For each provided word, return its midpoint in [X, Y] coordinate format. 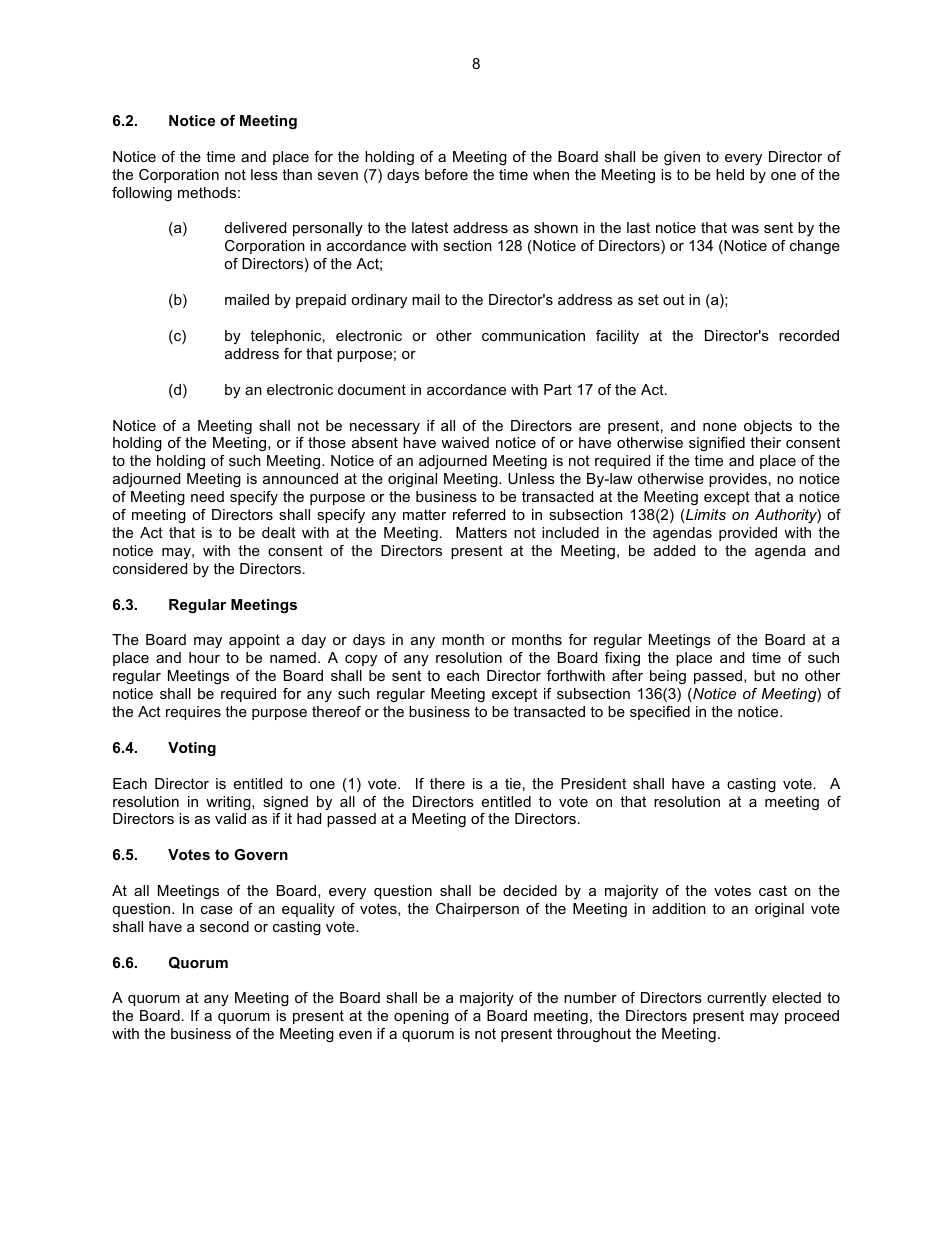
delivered [255, 227]
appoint [254, 641]
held [730, 174]
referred [479, 514]
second [224, 926]
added [674, 550]
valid [230, 818]
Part [558, 389]
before [446, 174]
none [720, 427]
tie [513, 783]
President [593, 783]
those [327, 442]
